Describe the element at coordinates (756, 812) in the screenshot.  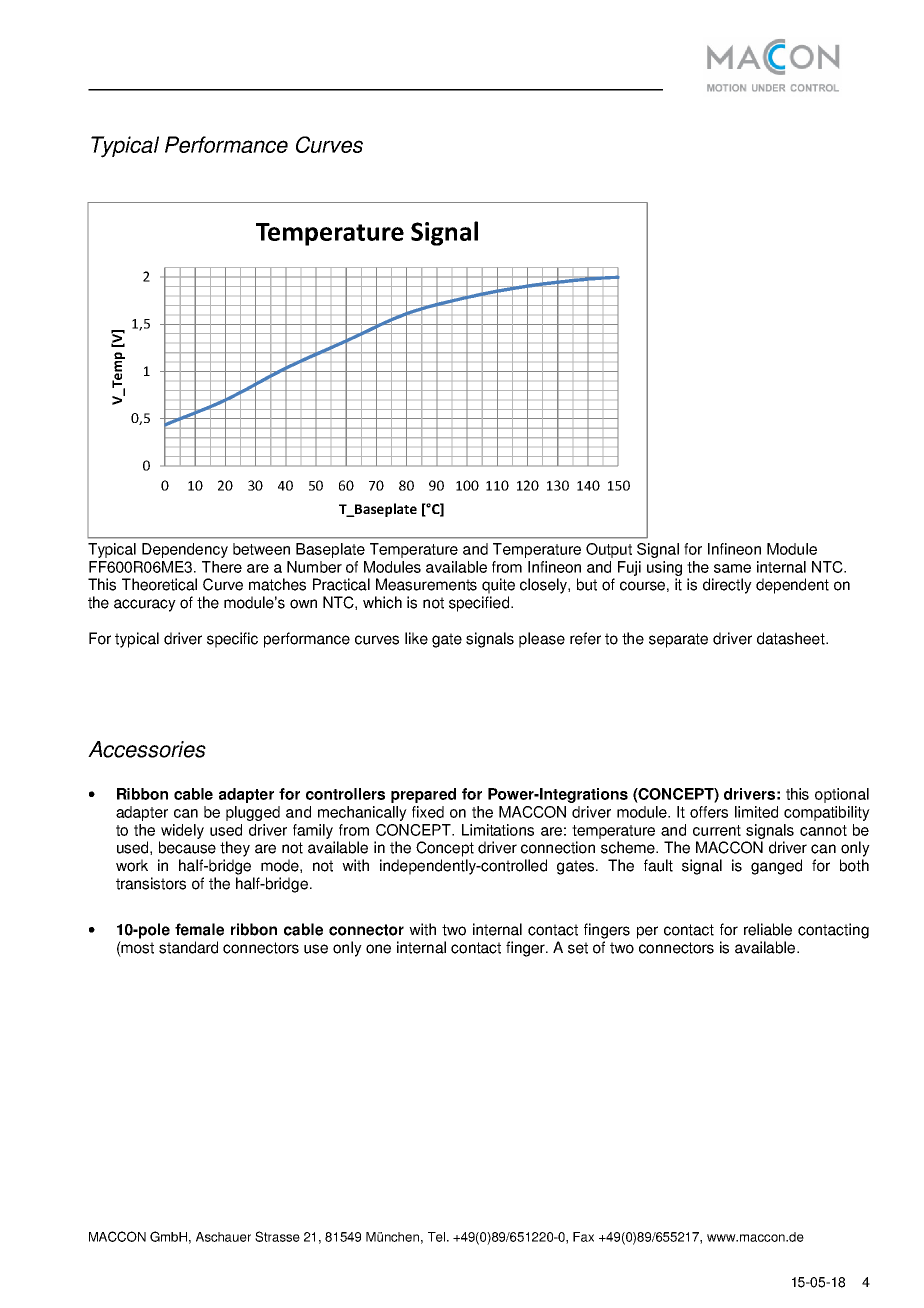
I see `limited` at that location.
